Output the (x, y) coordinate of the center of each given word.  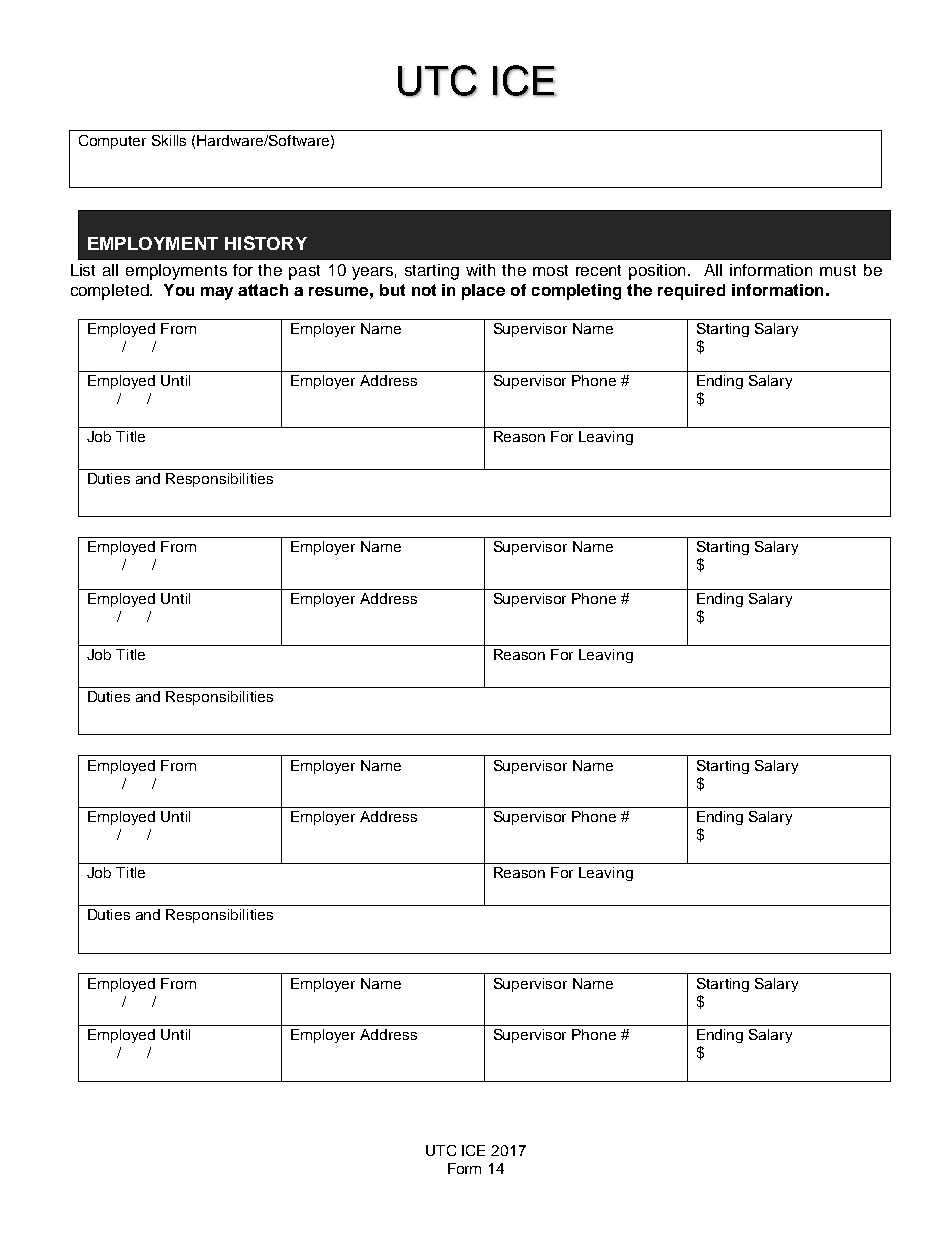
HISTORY (266, 243)
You (179, 290)
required (691, 292)
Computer (112, 142)
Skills (169, 140)
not (424, 290)
